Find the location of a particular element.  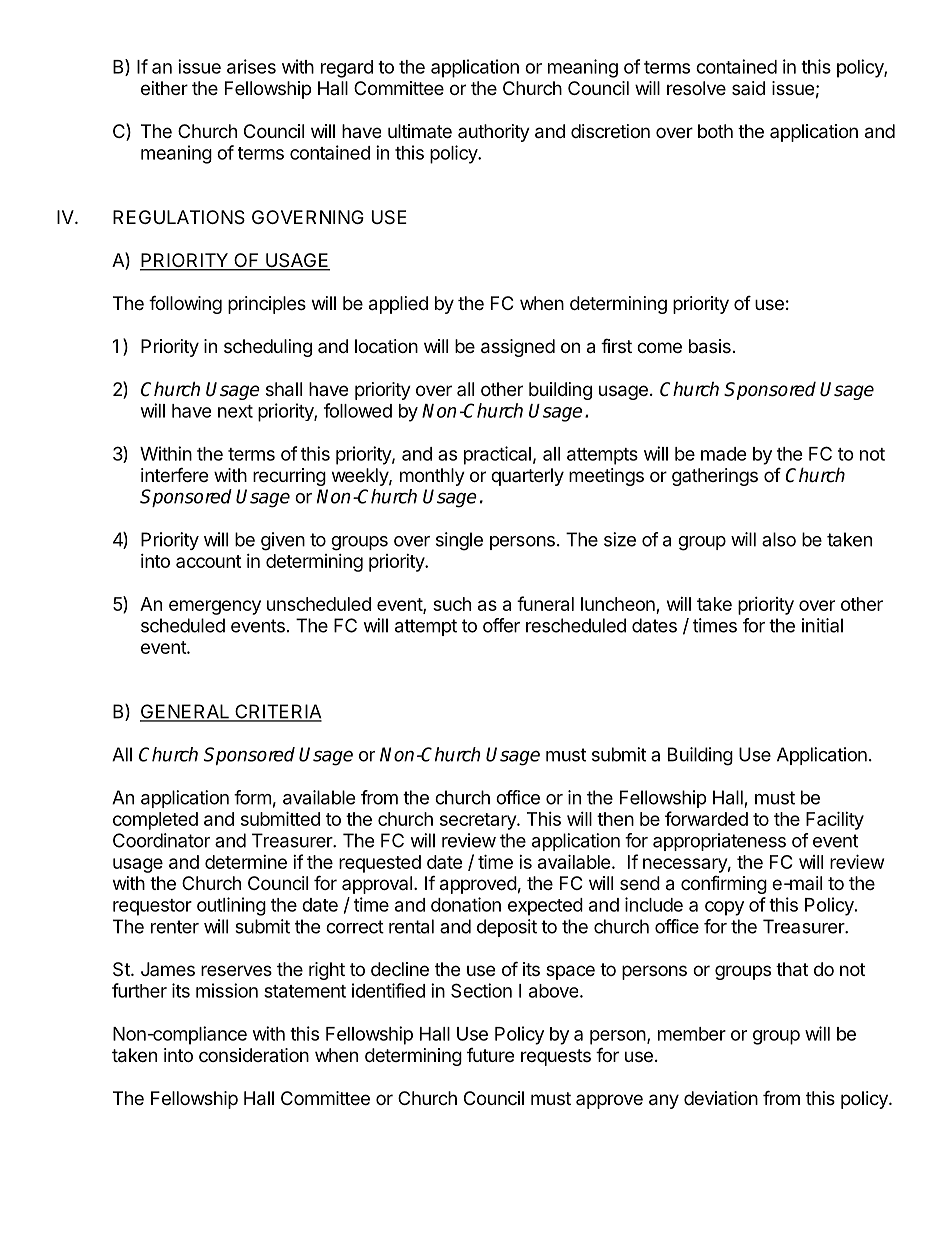

future is located at coordinates (490, 1055).
